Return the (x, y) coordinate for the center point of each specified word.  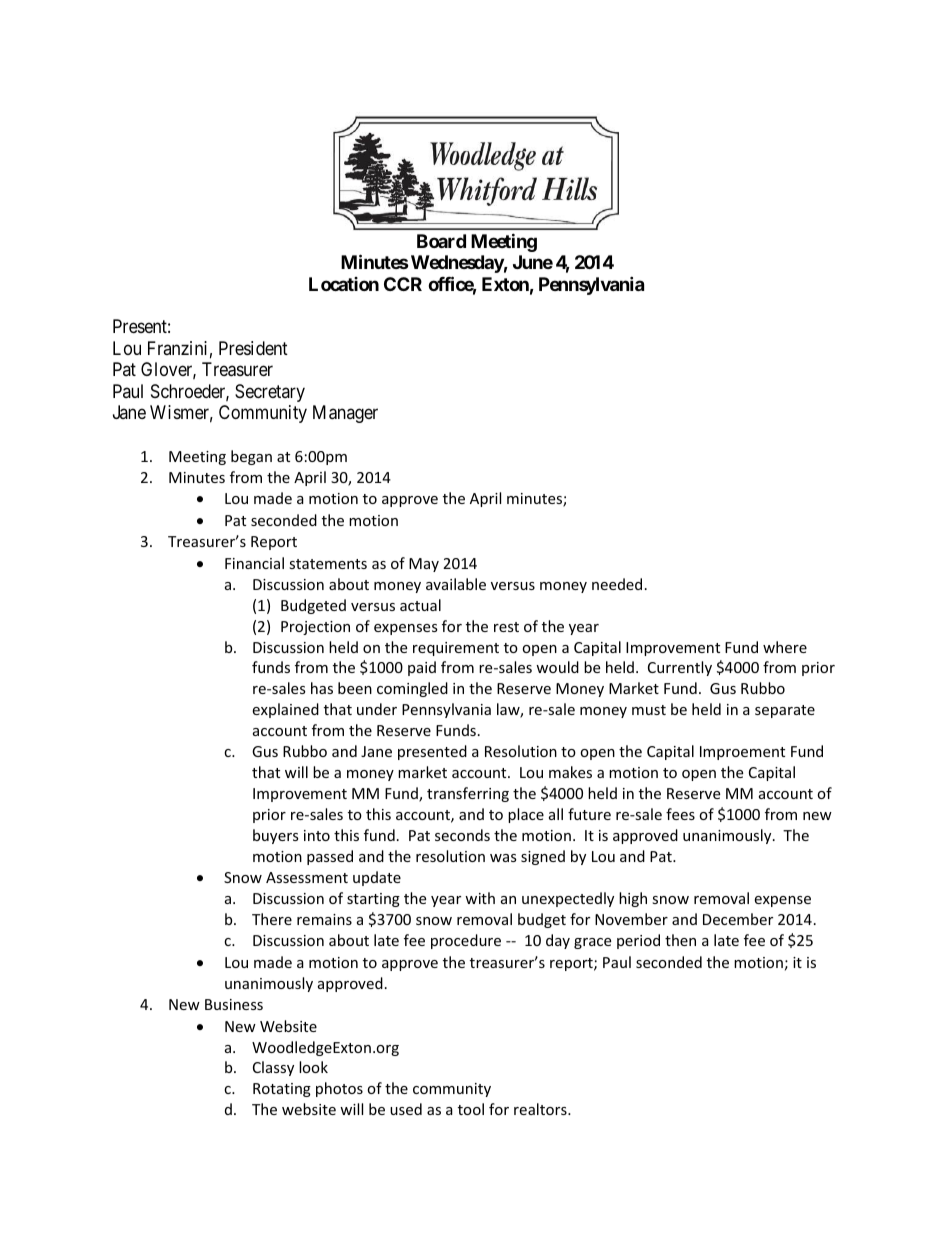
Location (344, 284)
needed (617, 584)
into (317, 835)
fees (680, 814)
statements (328, 564)
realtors (541, 1109)
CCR (403, 284)
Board (441, 241)
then (680, 940)
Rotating (282, 1090)
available (456, 584)
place (526, 815)
